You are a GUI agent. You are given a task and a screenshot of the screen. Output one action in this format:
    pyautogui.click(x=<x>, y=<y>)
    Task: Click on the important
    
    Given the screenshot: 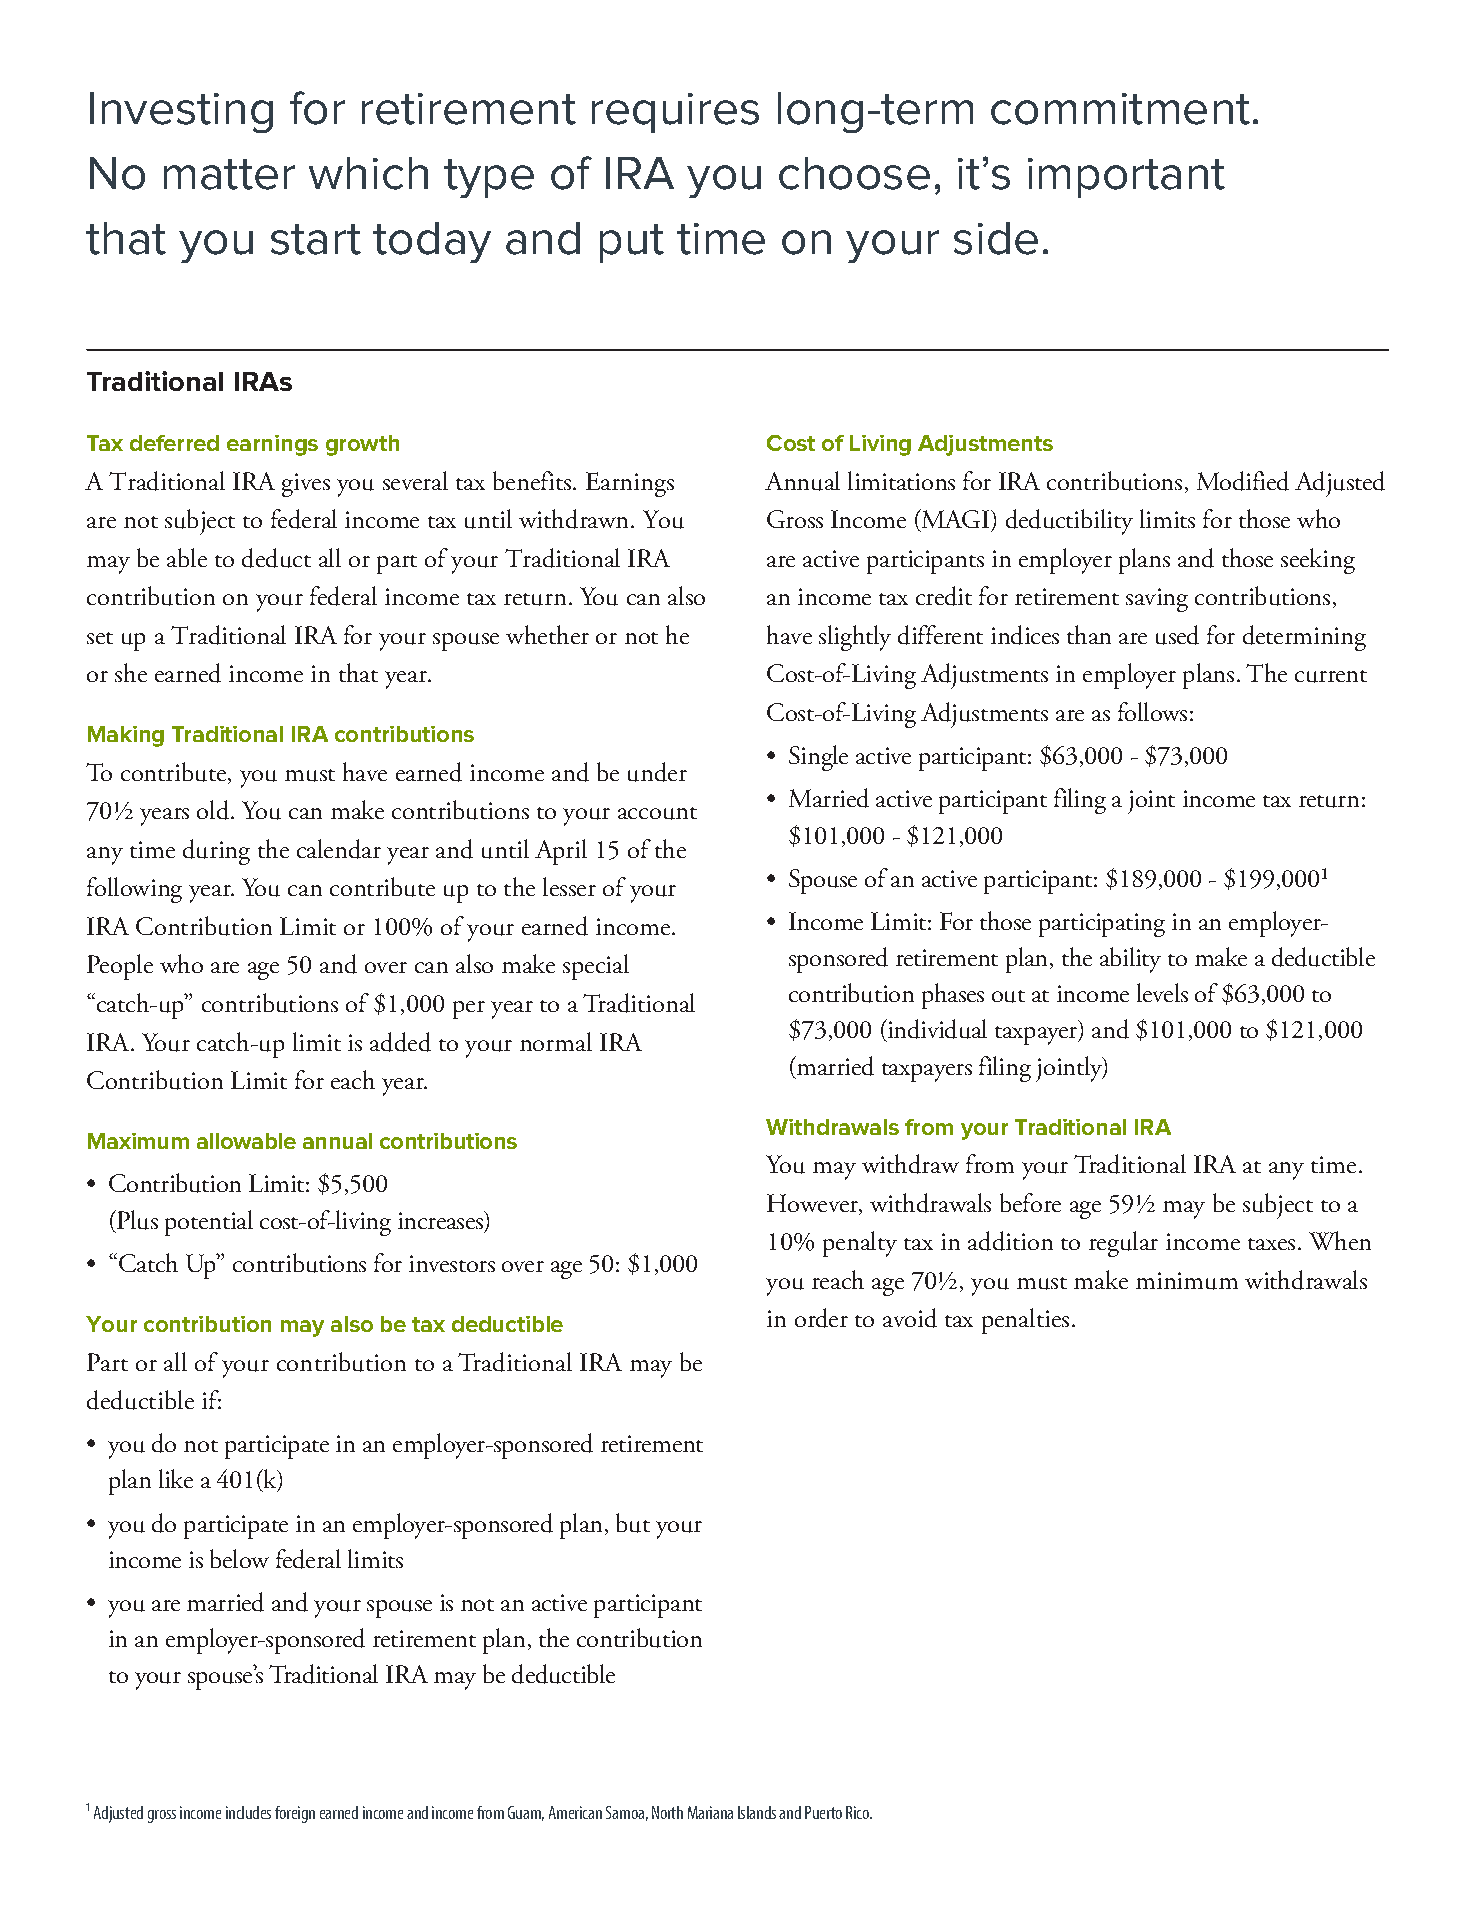 What is the action you would take?
    pyautogui.click(x=1126, y=178)
